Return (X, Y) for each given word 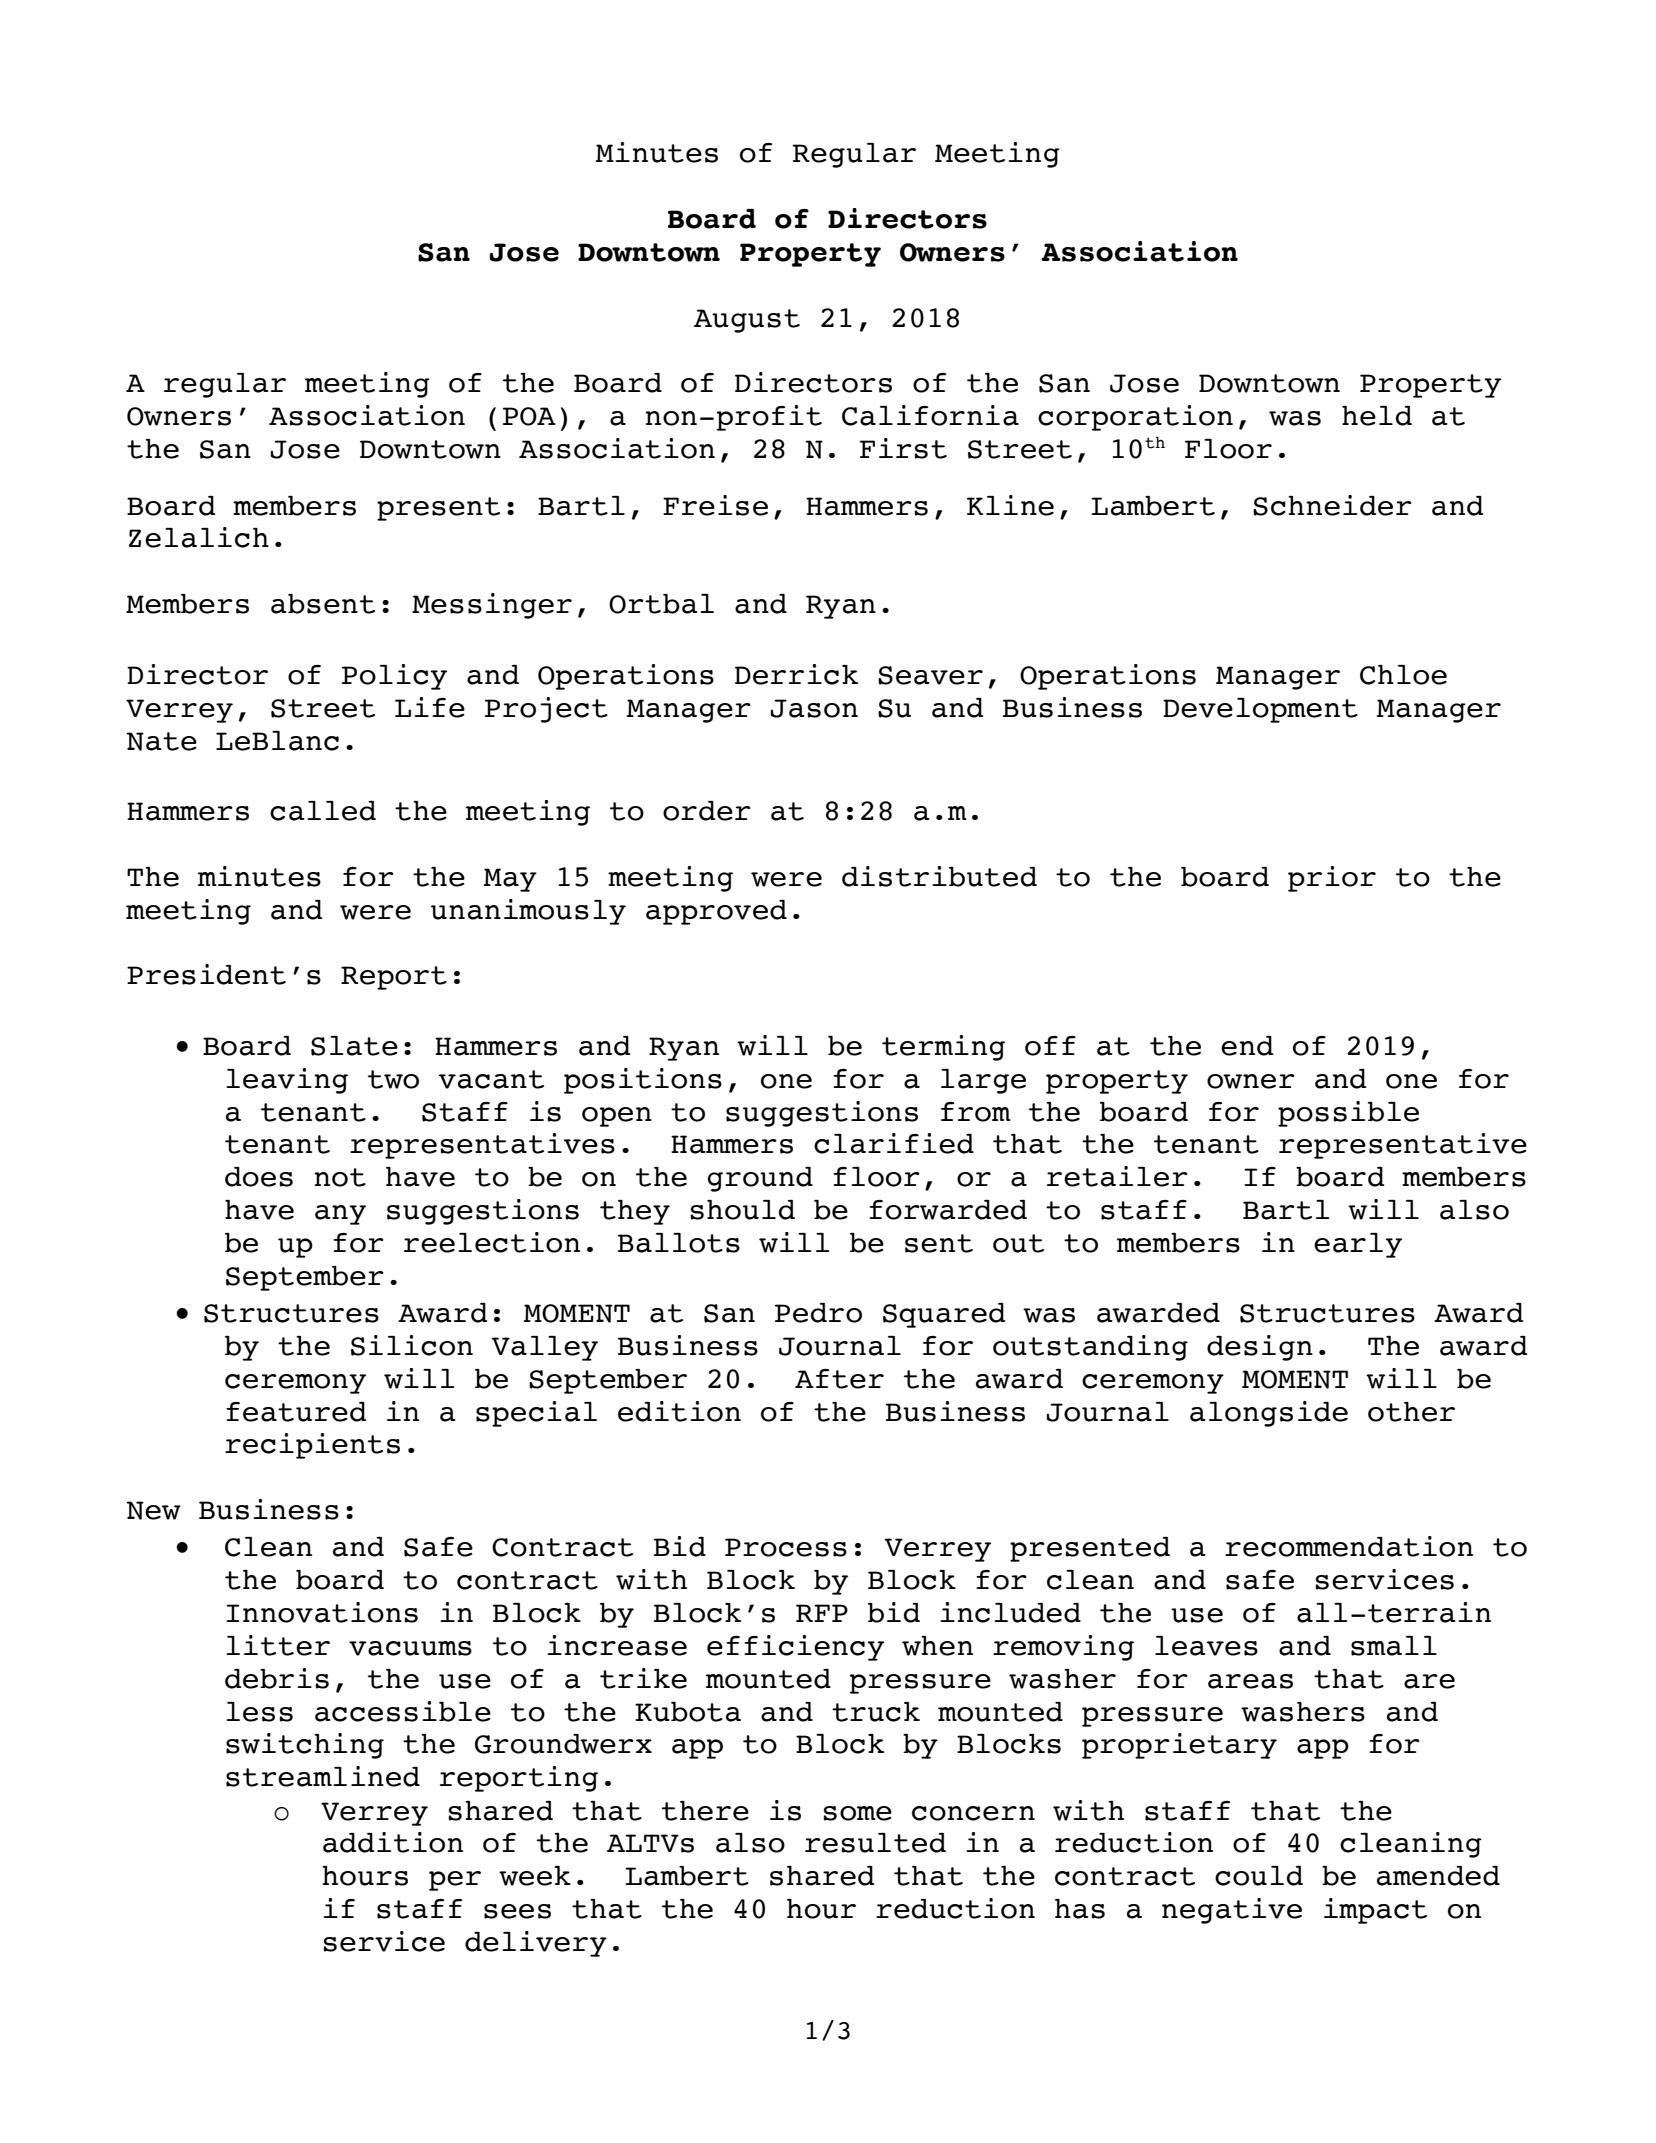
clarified (894, 1143)
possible (1348, 1114)
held (1377, 416)
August (747, 321)
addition (393, 1842)
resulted (875, 1843)
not (340, 1177)
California (930, 415)
